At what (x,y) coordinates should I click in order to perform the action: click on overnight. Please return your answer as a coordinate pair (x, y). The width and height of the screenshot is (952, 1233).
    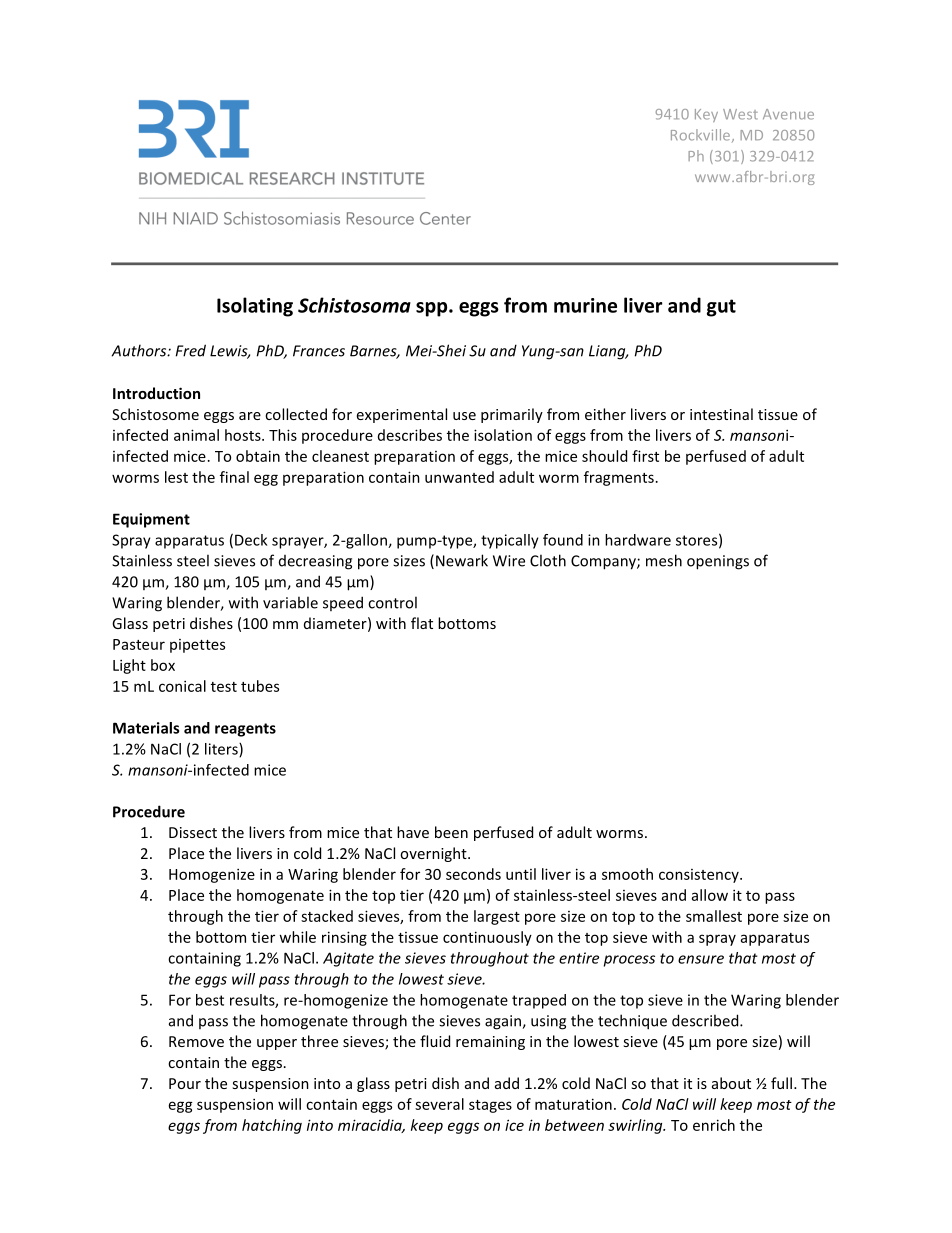
    Looking at the image, I should click on (434, 854).
